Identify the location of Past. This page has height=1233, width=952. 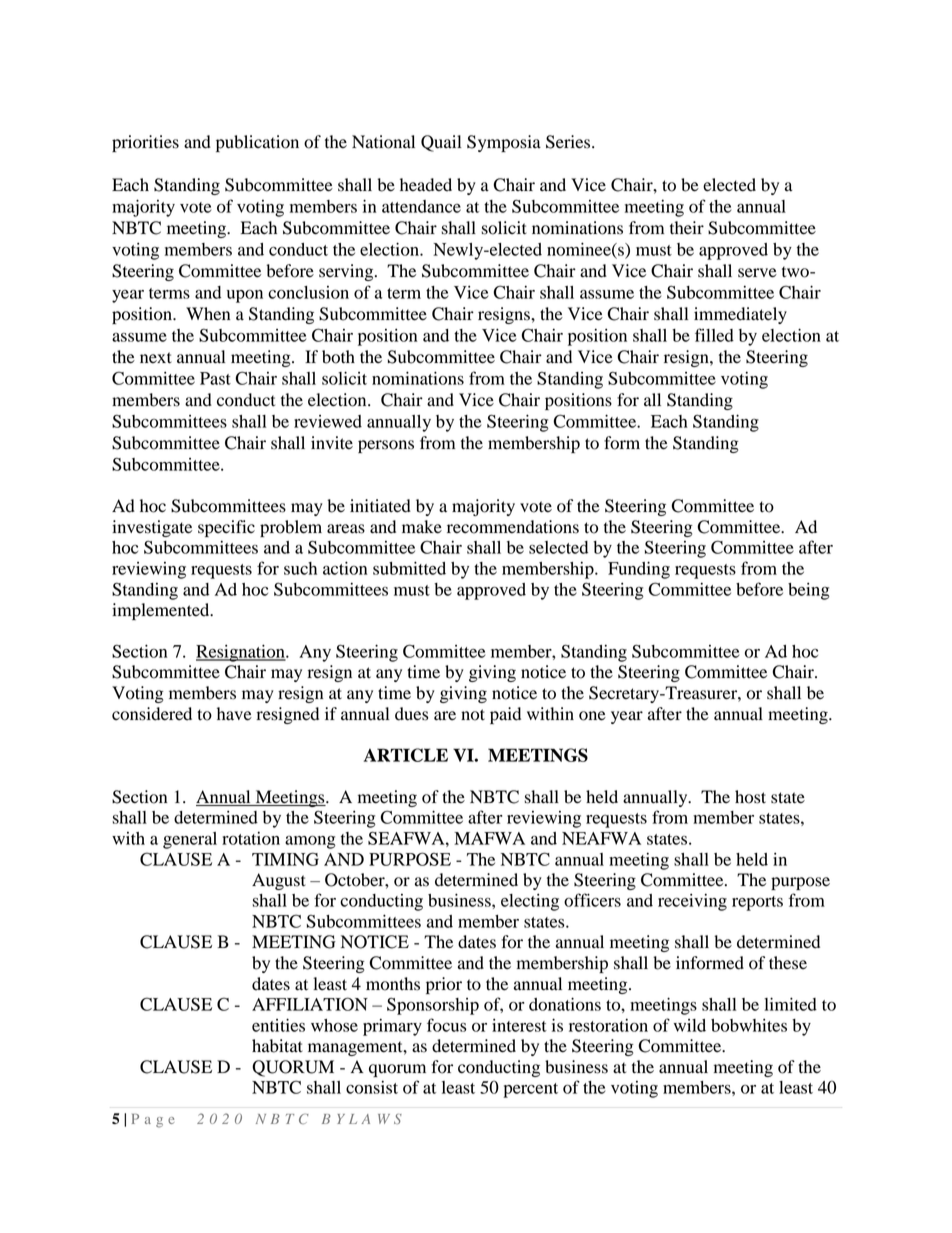
(215, 378).
